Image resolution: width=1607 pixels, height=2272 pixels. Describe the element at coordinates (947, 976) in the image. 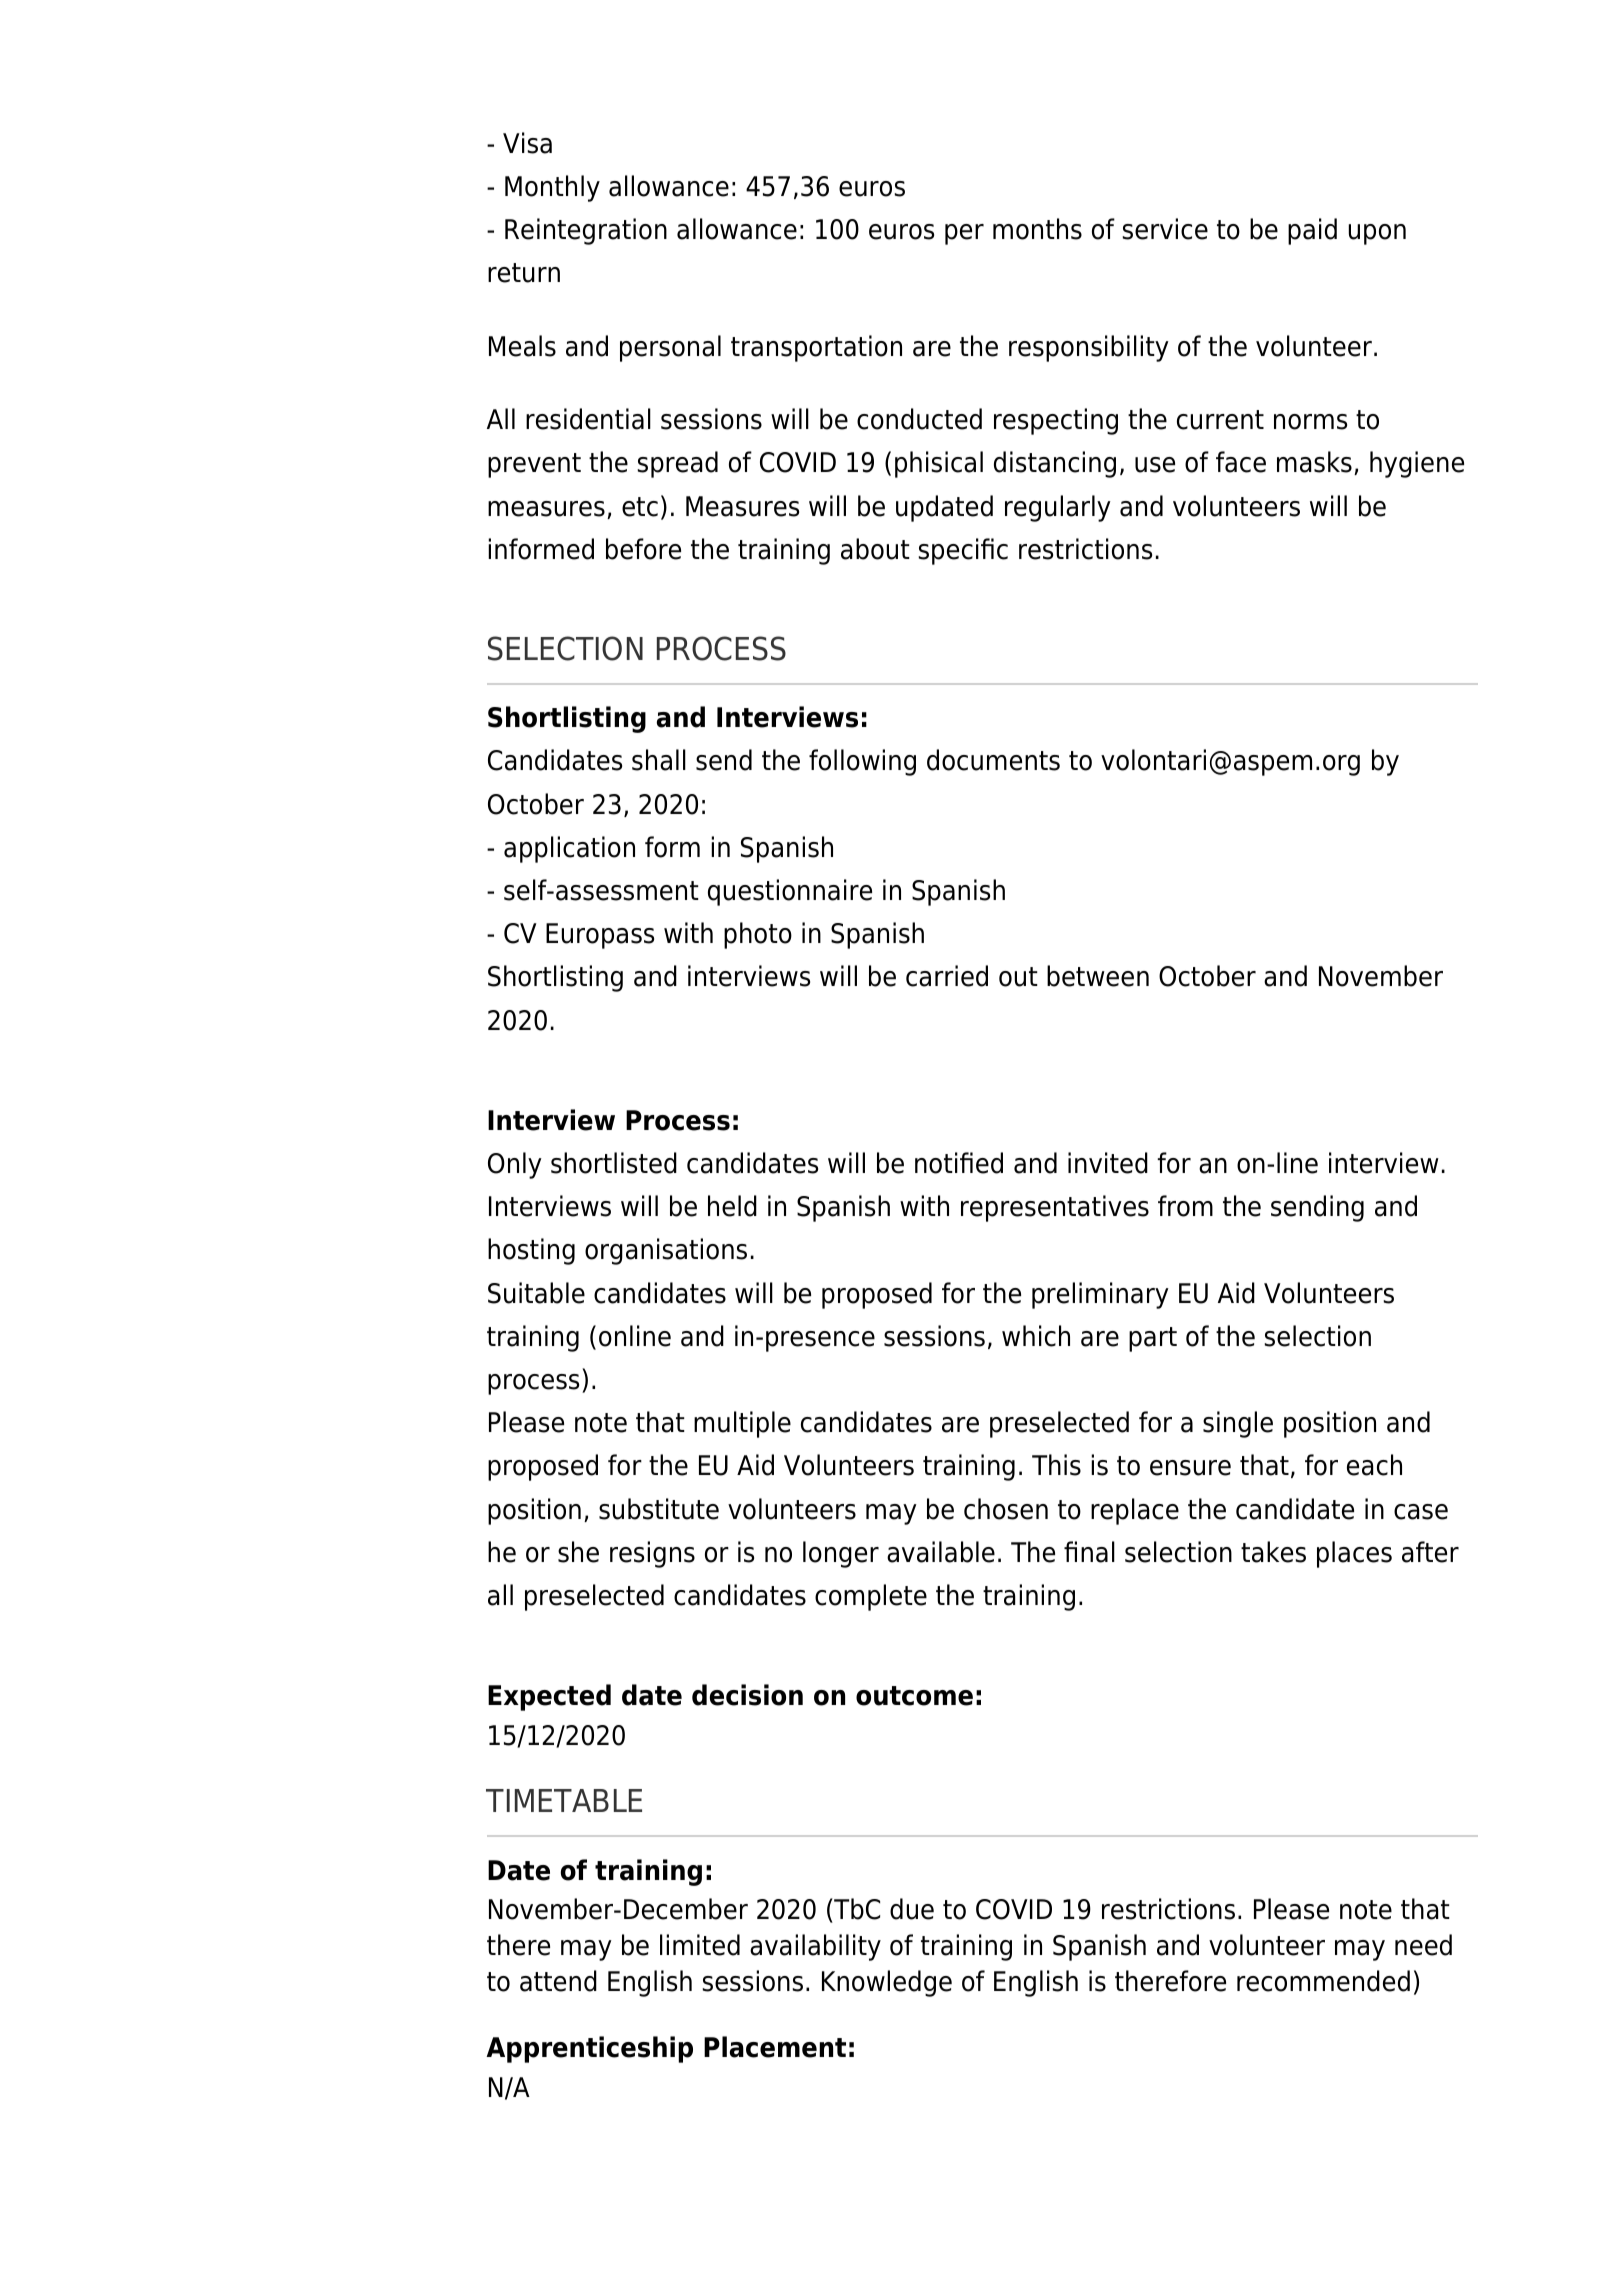

I see `carried` at that location.
